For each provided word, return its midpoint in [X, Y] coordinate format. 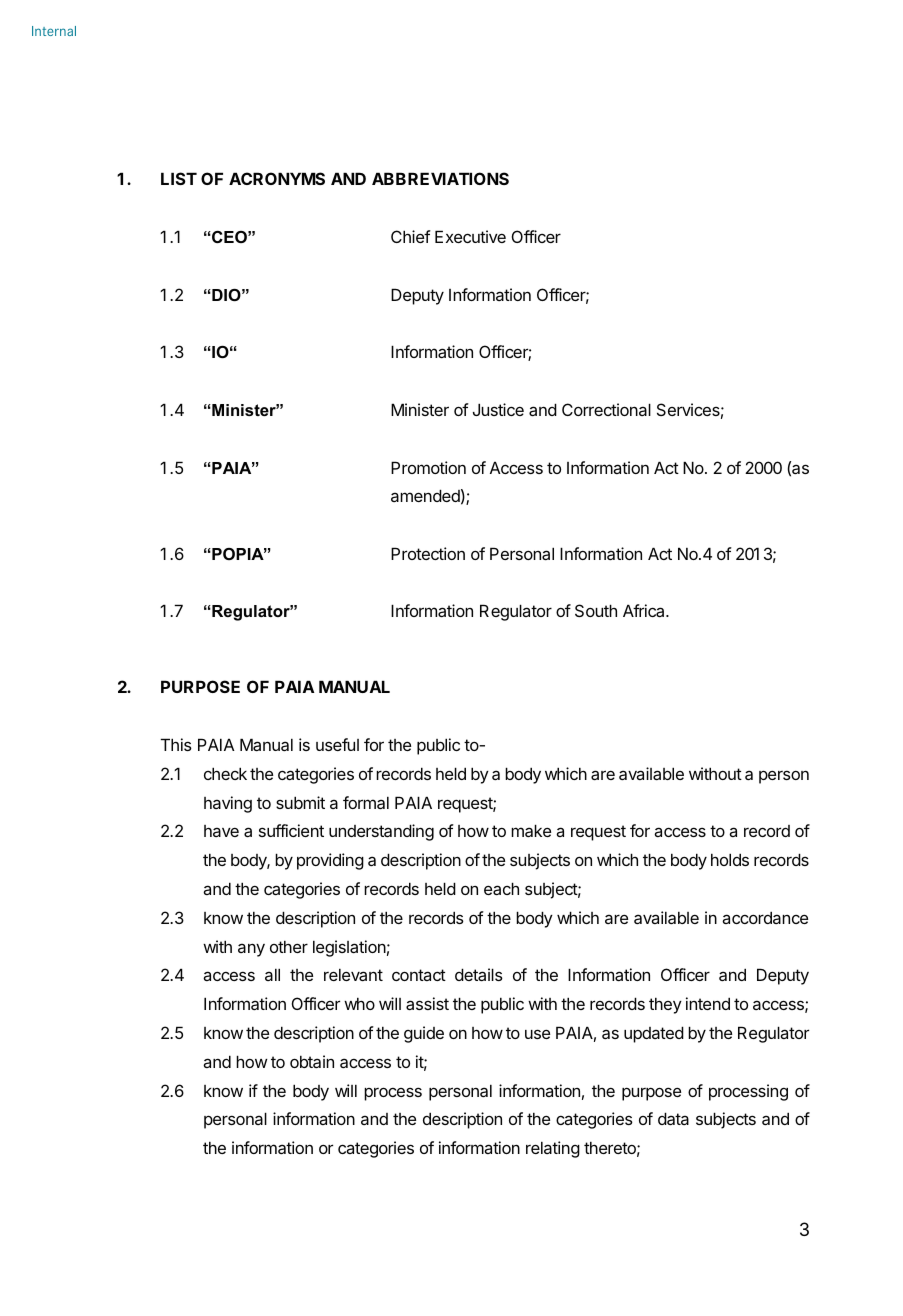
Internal [54, 31]
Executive [470, 236]
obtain [312, 1061]
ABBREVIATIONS [440, 178]
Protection [428, 553]
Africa [645, 610]
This [176, 744]
